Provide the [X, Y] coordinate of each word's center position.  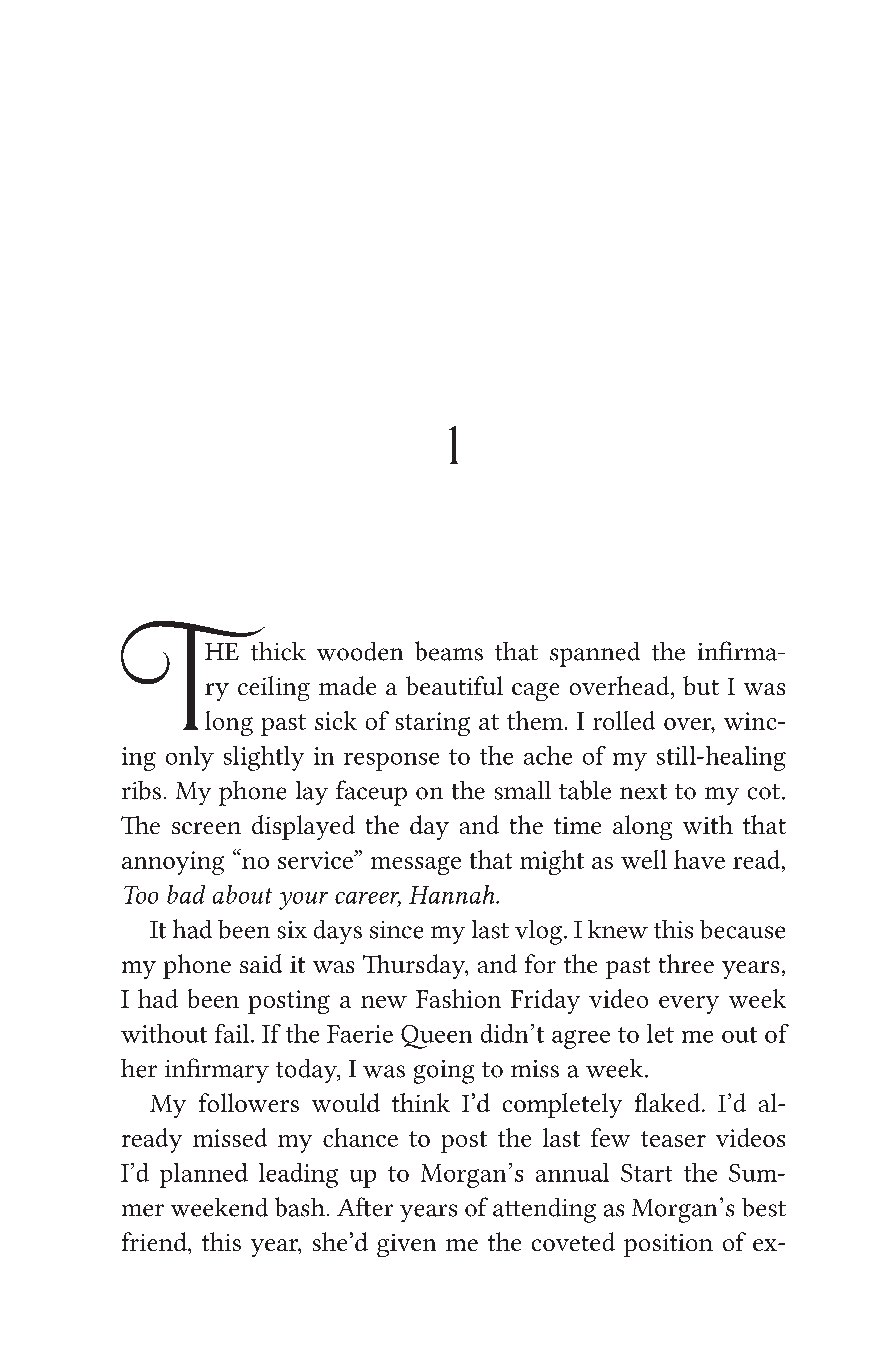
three [686, 963]
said [261, 963]
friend [155, 1241]
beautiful [454, 685]
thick [278, 651]
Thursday [415, 966]
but [701, 685]
